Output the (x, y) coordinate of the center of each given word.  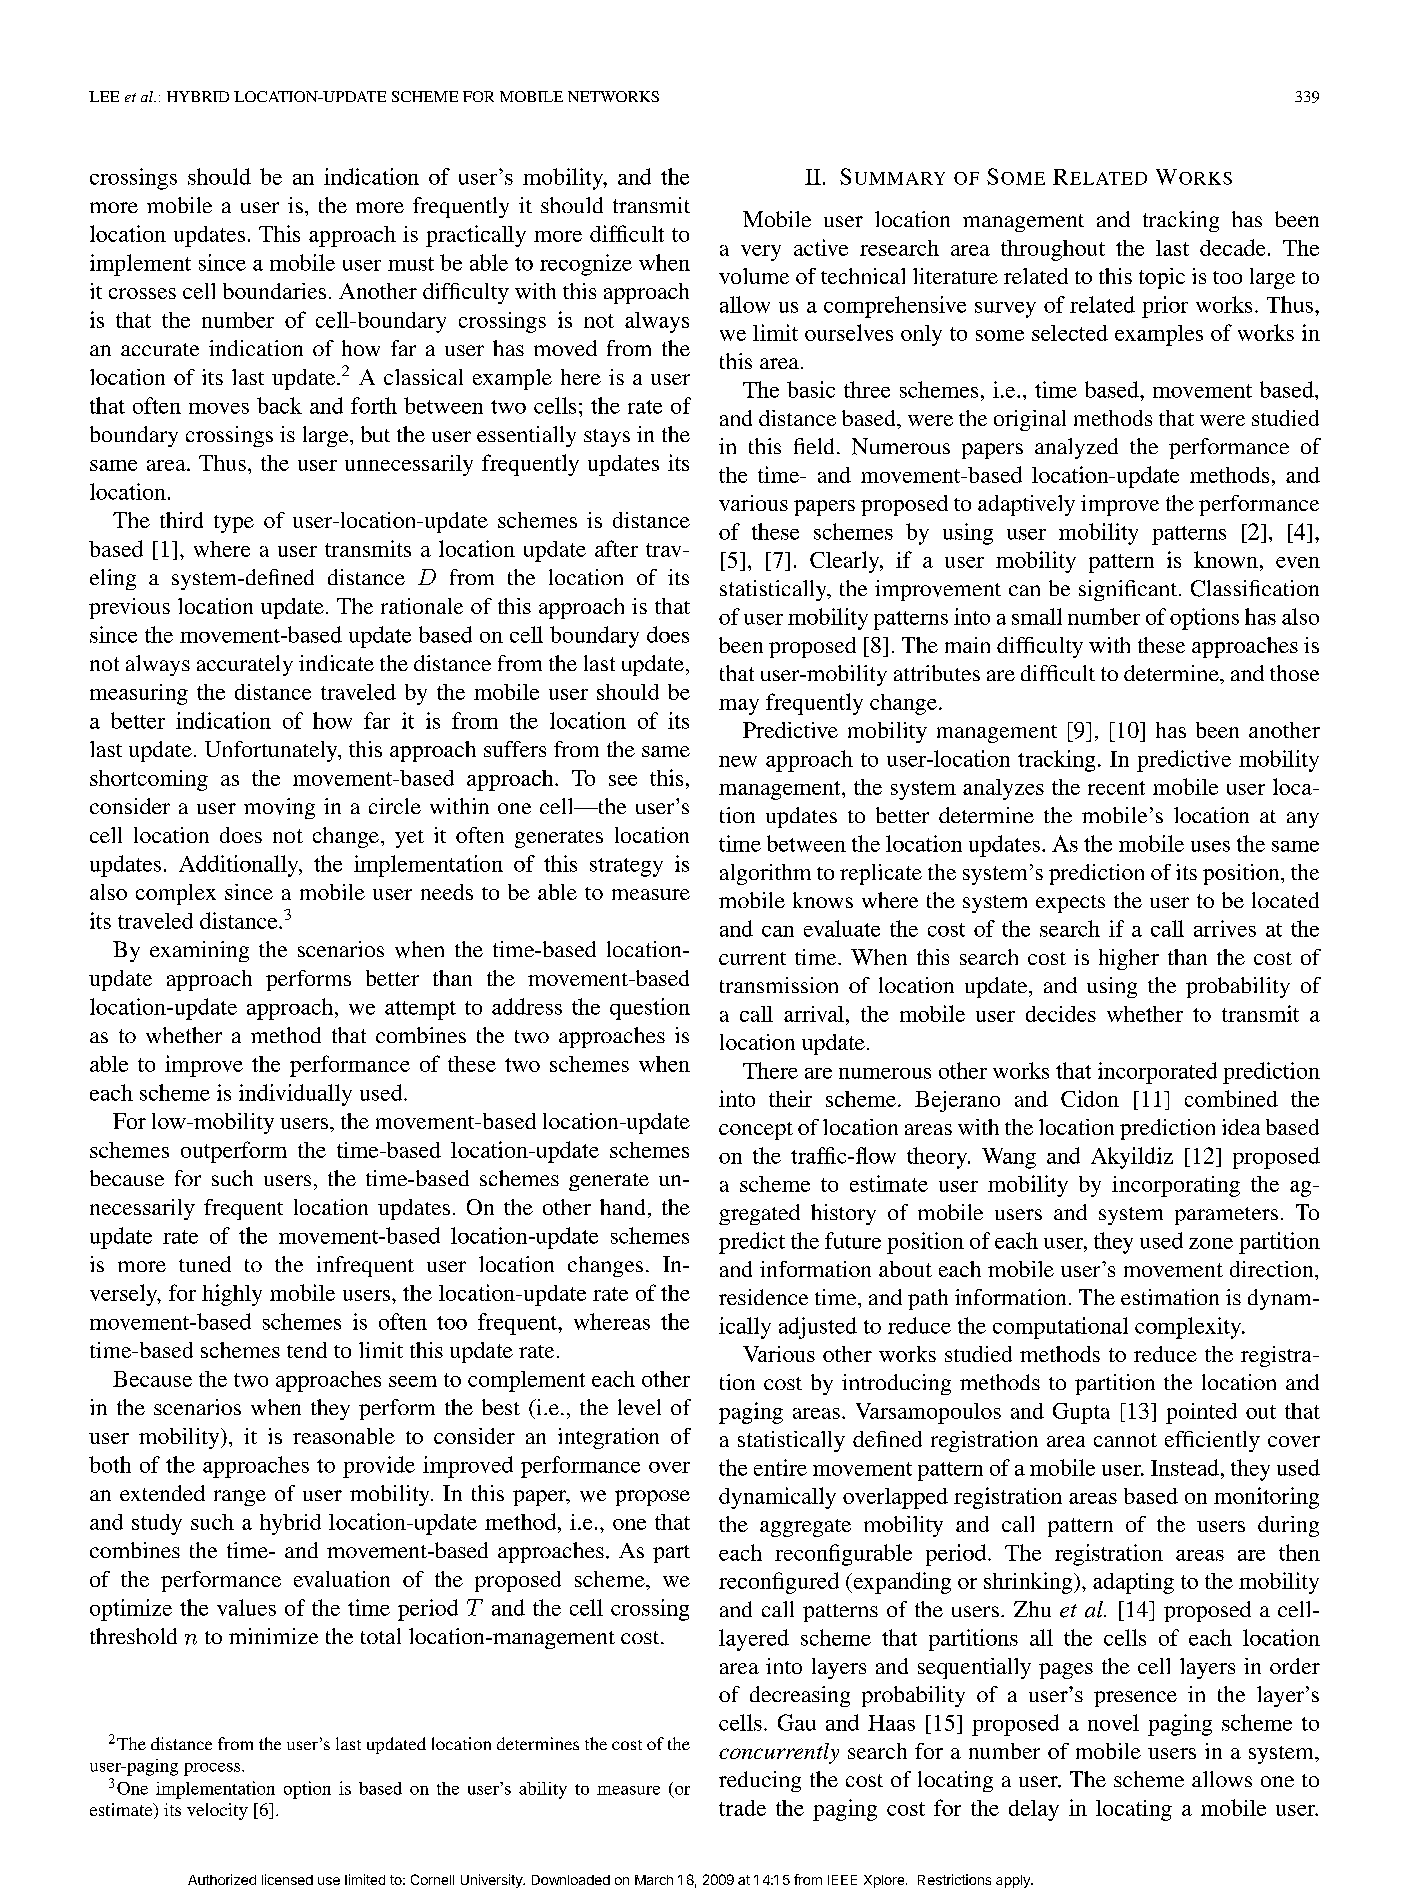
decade (1232, 247)
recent (1116, 788)
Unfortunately (272, 751)
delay (1034, 1810)
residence (763, 1297)
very (761, 253)
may (739, 707)
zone (1211, 1243)
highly (232, 1295)
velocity (217, 1811)
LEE (104, 96)
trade (742, 1808)
